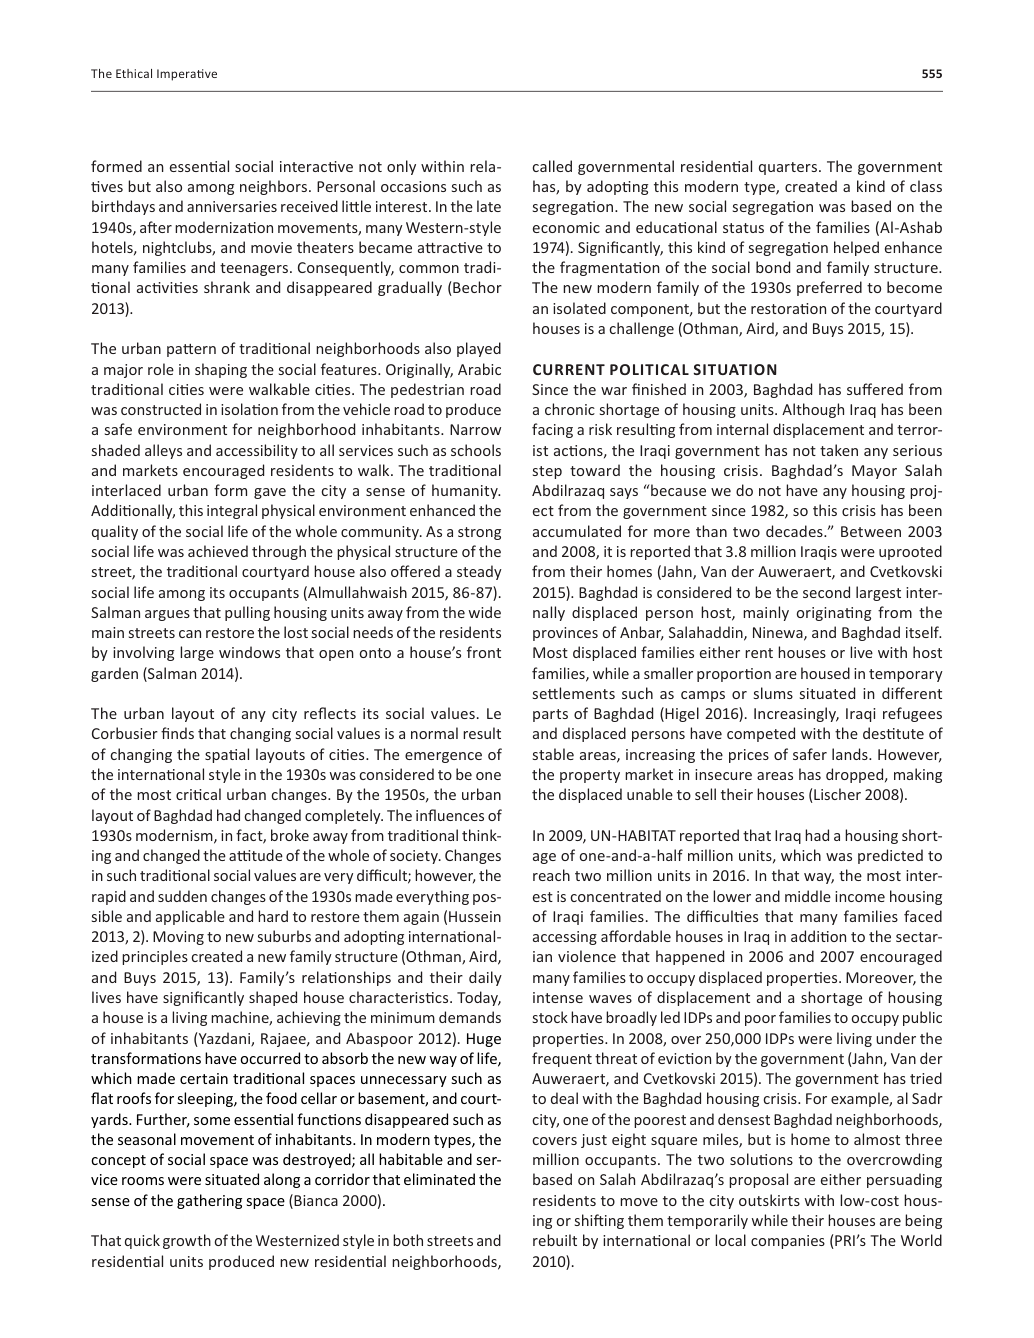  I want to click on originating, so click(834, 614).
